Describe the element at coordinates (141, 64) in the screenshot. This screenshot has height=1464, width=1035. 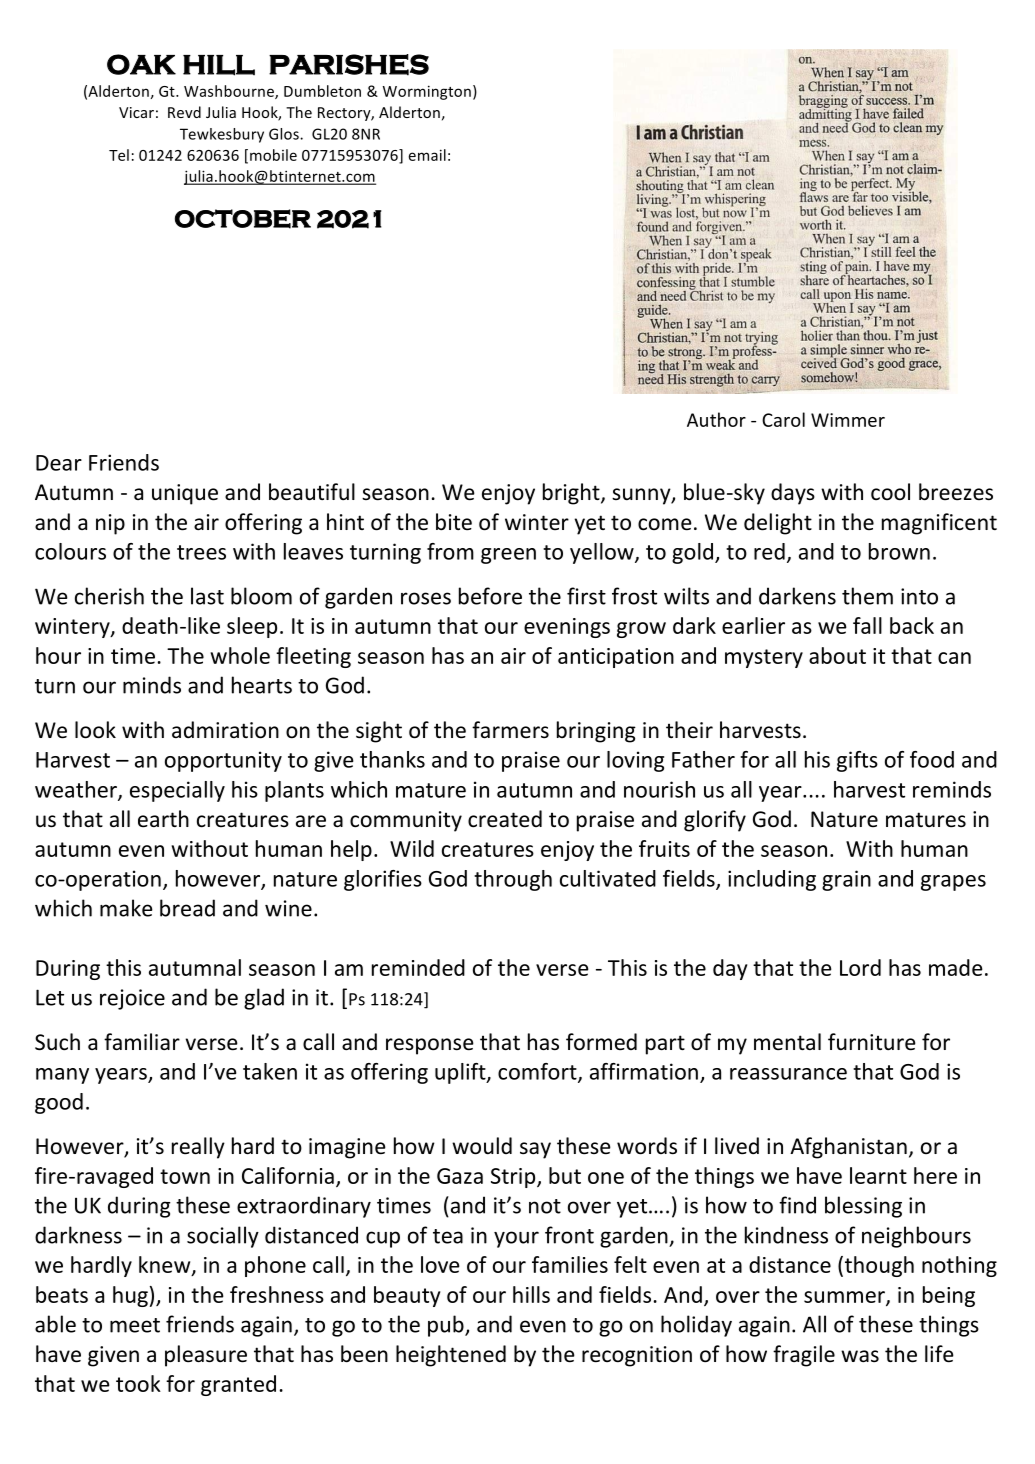
I see `OAK` at that location.
